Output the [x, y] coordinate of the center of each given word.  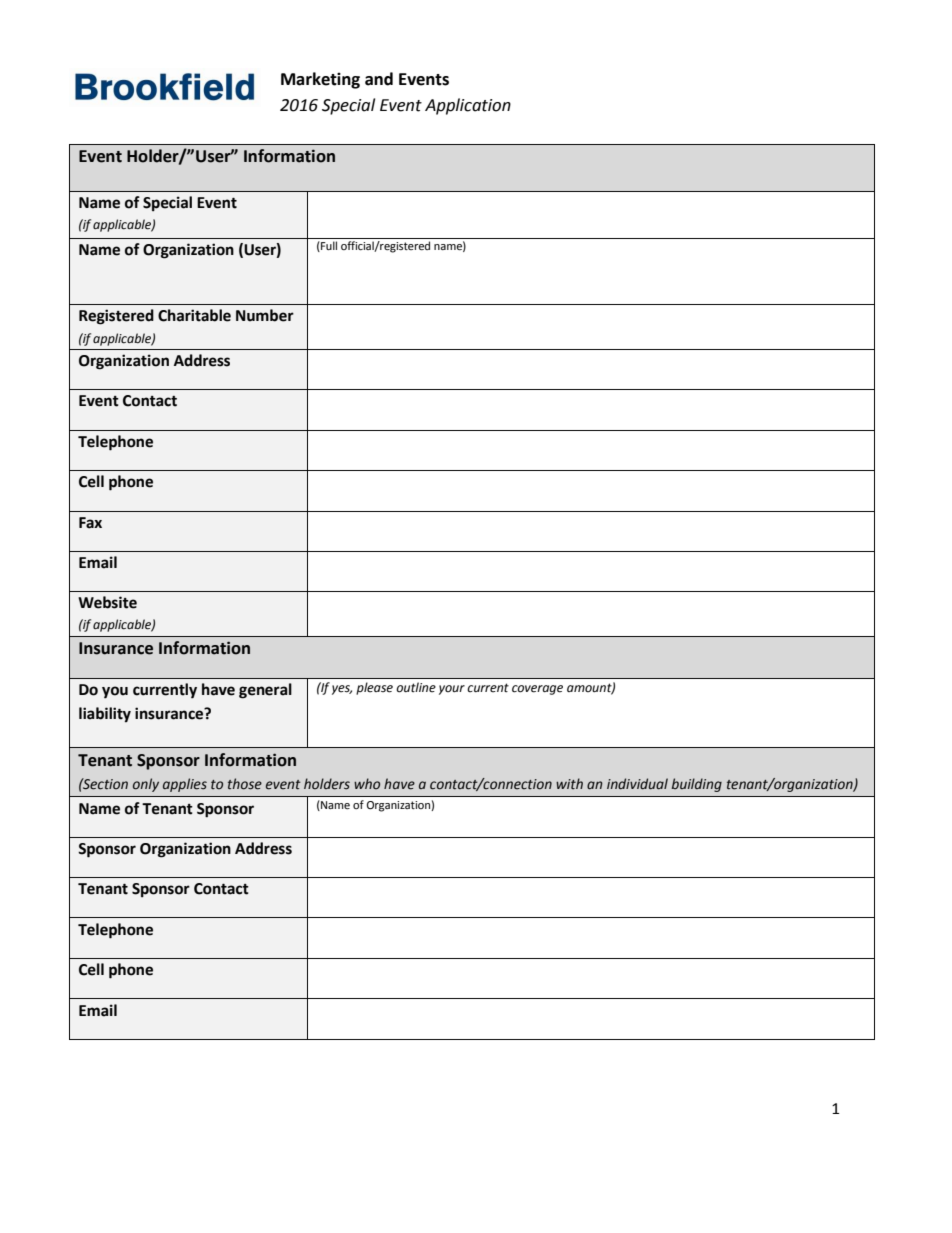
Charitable [194, 315]
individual [637, 784]
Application [468, 106]
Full [328, 246]
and [379, 79]
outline [416, 687]
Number [265, 315]
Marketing [320, 80]
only [146, 785]
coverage [537, 690]
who [367, 784]
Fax [90, 523]
